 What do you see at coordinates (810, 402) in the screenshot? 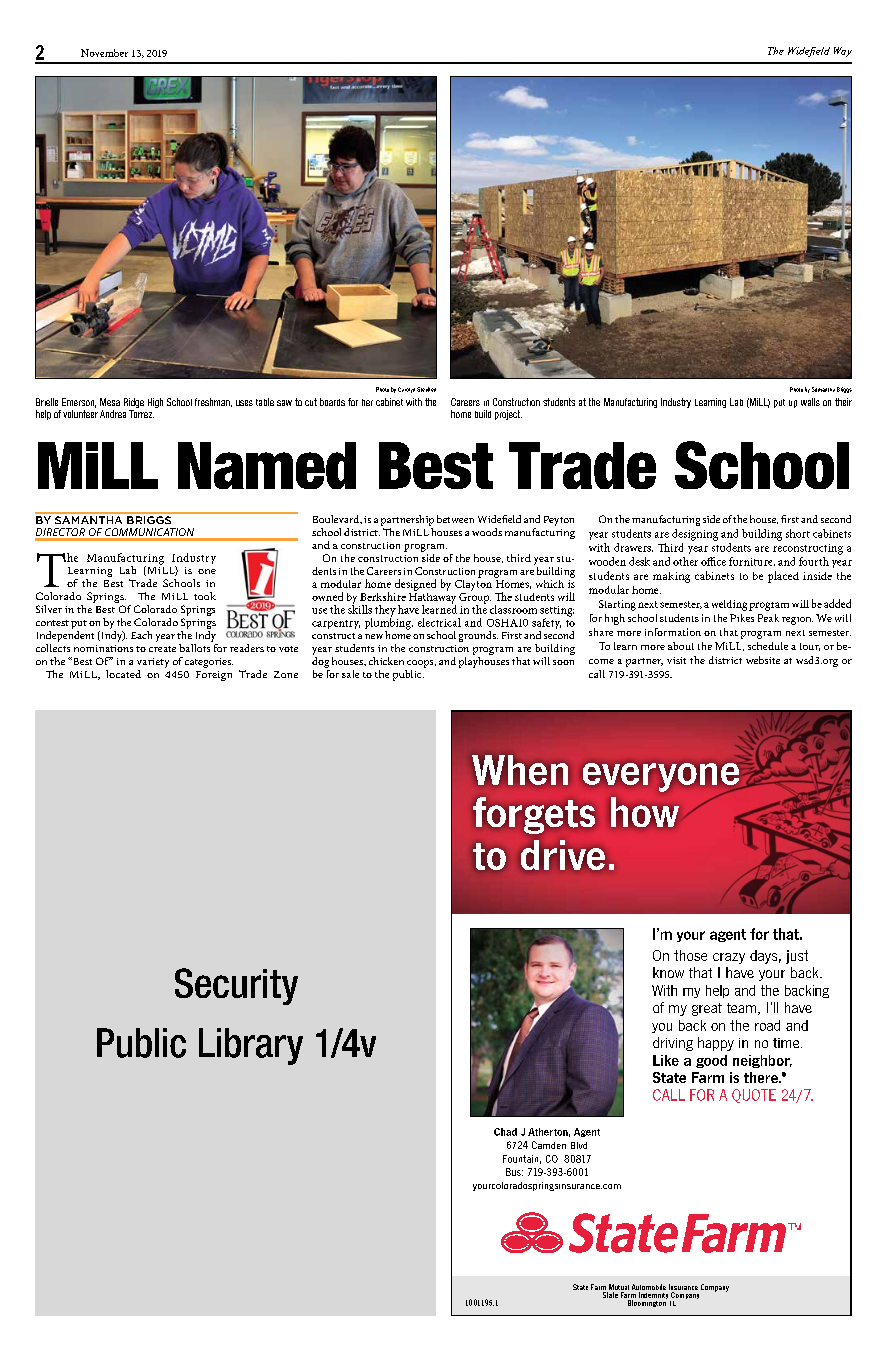
I see `walls` at bounding box center [810, 402].
